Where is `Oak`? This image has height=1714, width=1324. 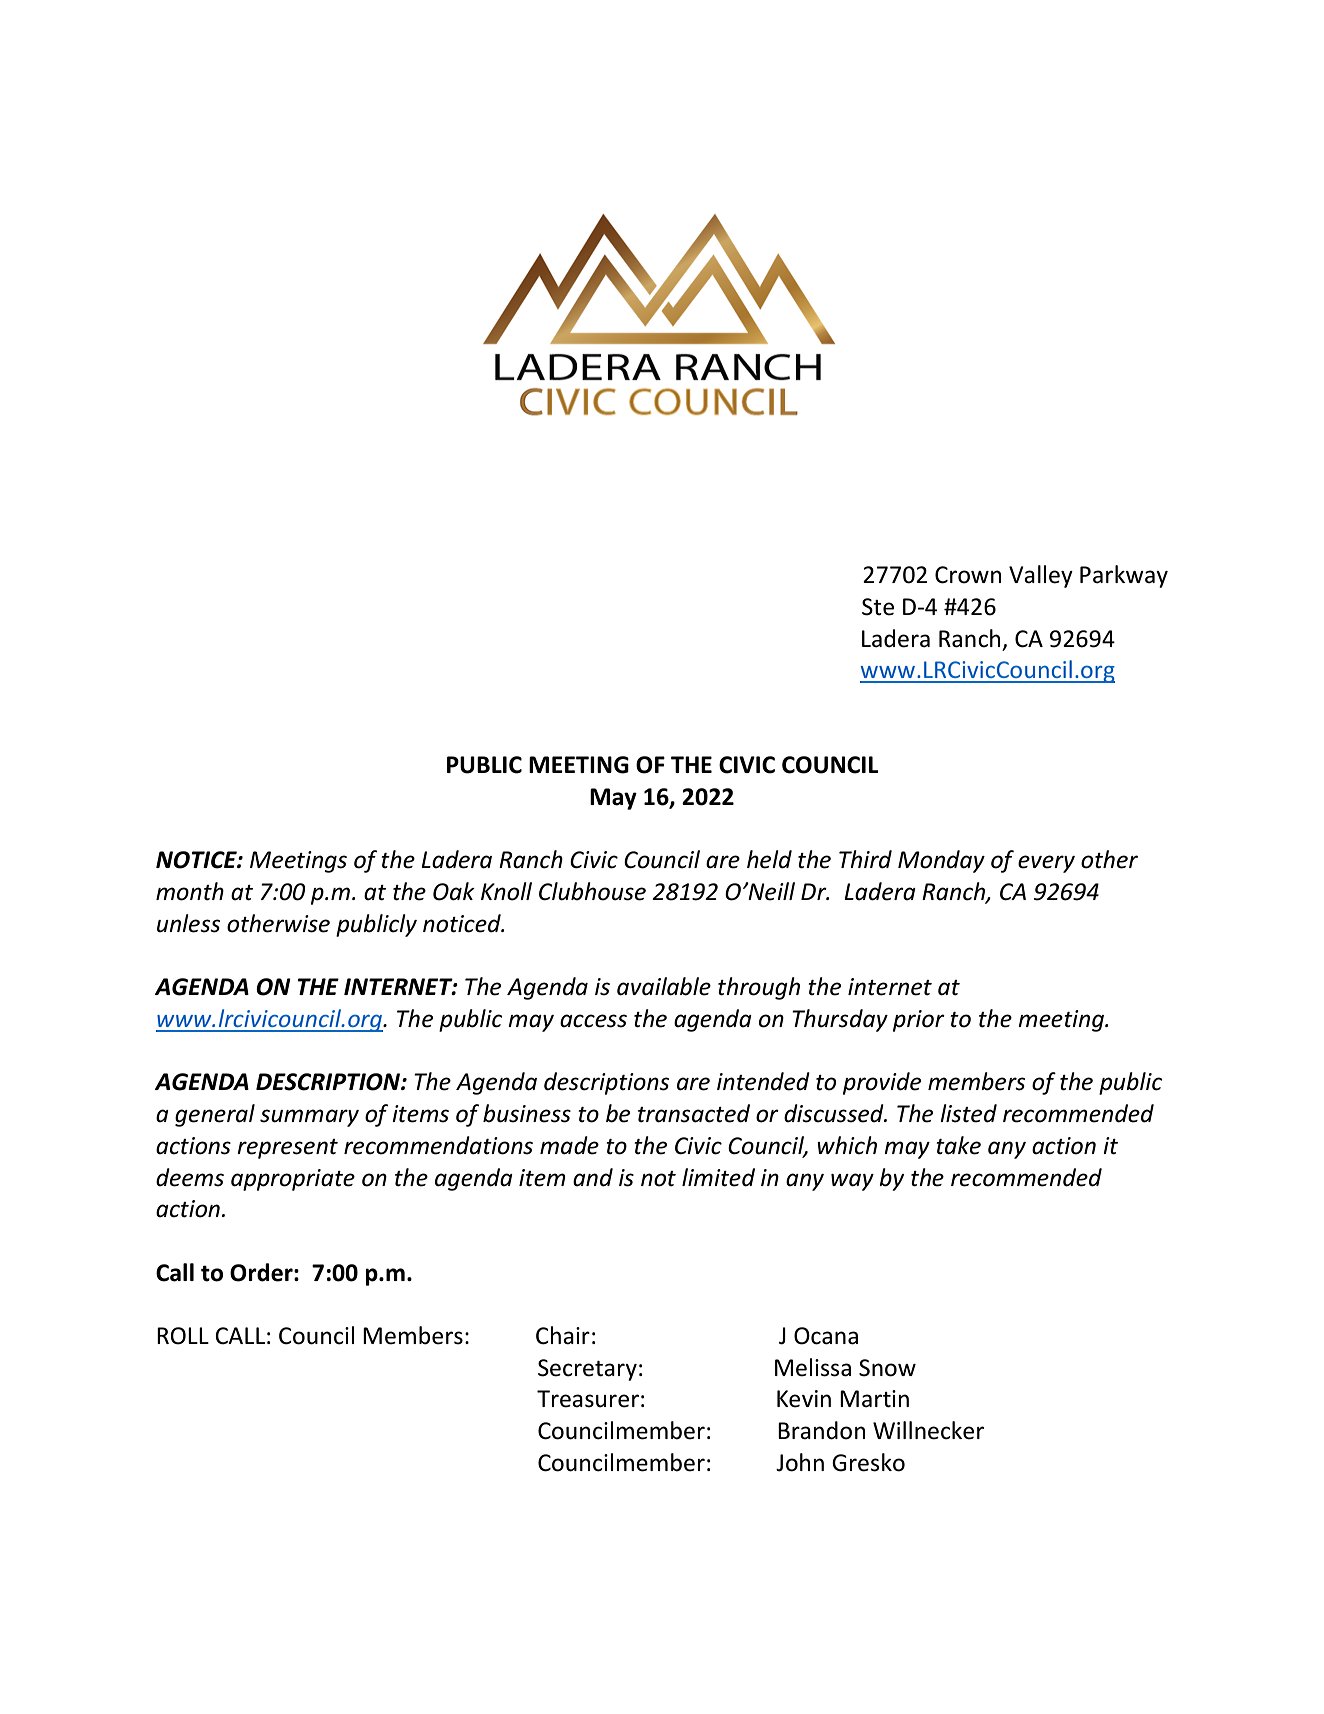
Oak is located at coordinates (454, 891).
